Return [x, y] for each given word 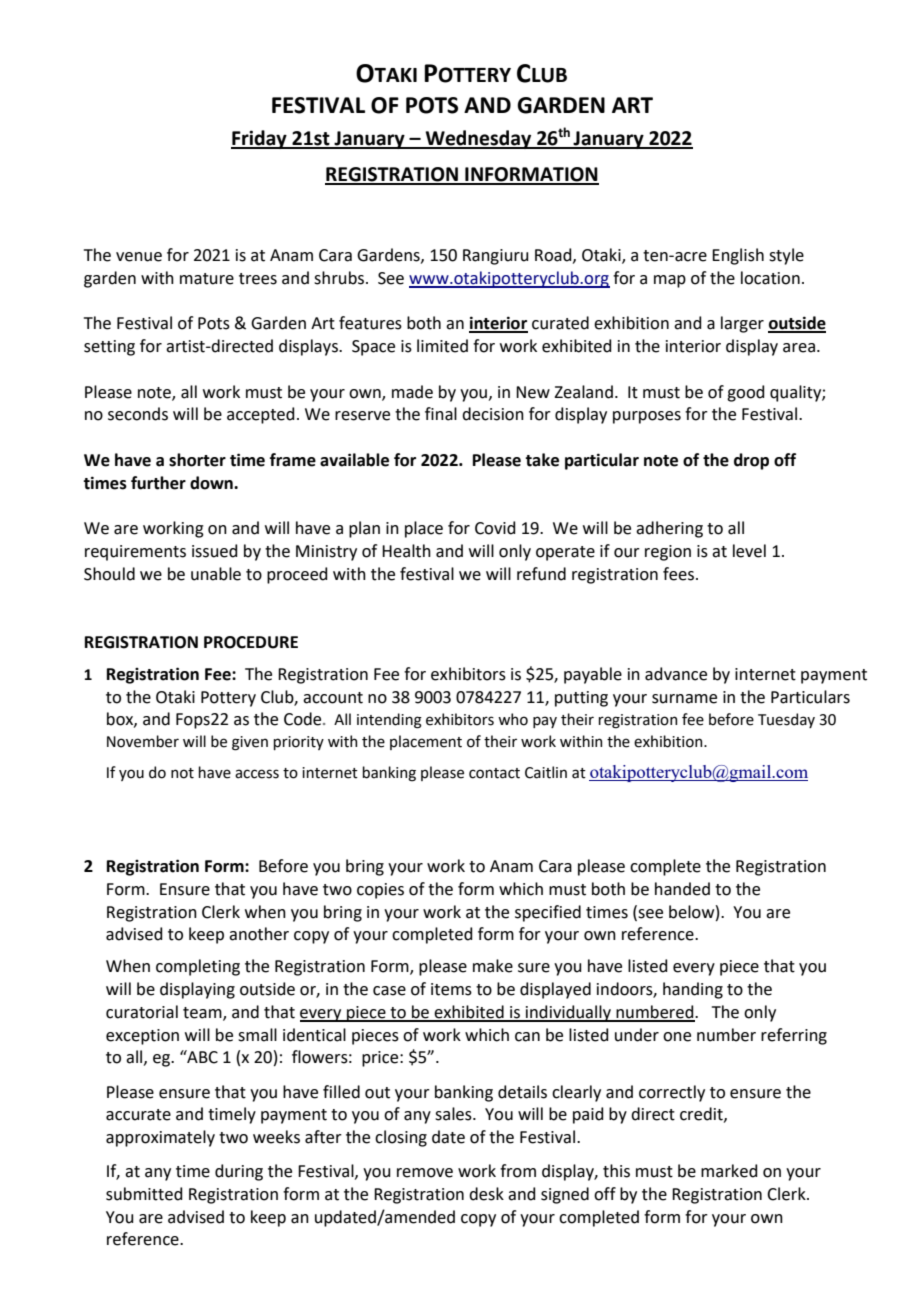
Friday [260, 139]
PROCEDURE [251, 642]
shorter [197, 460]
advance [676, 674]
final [441, 414]
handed [682, 889]
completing [198, 967]
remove [425, 1173]
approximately [160, 1138]
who [513, 719]
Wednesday [478, 139]
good [746, 393]
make [493, 966]
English [738, 256]
